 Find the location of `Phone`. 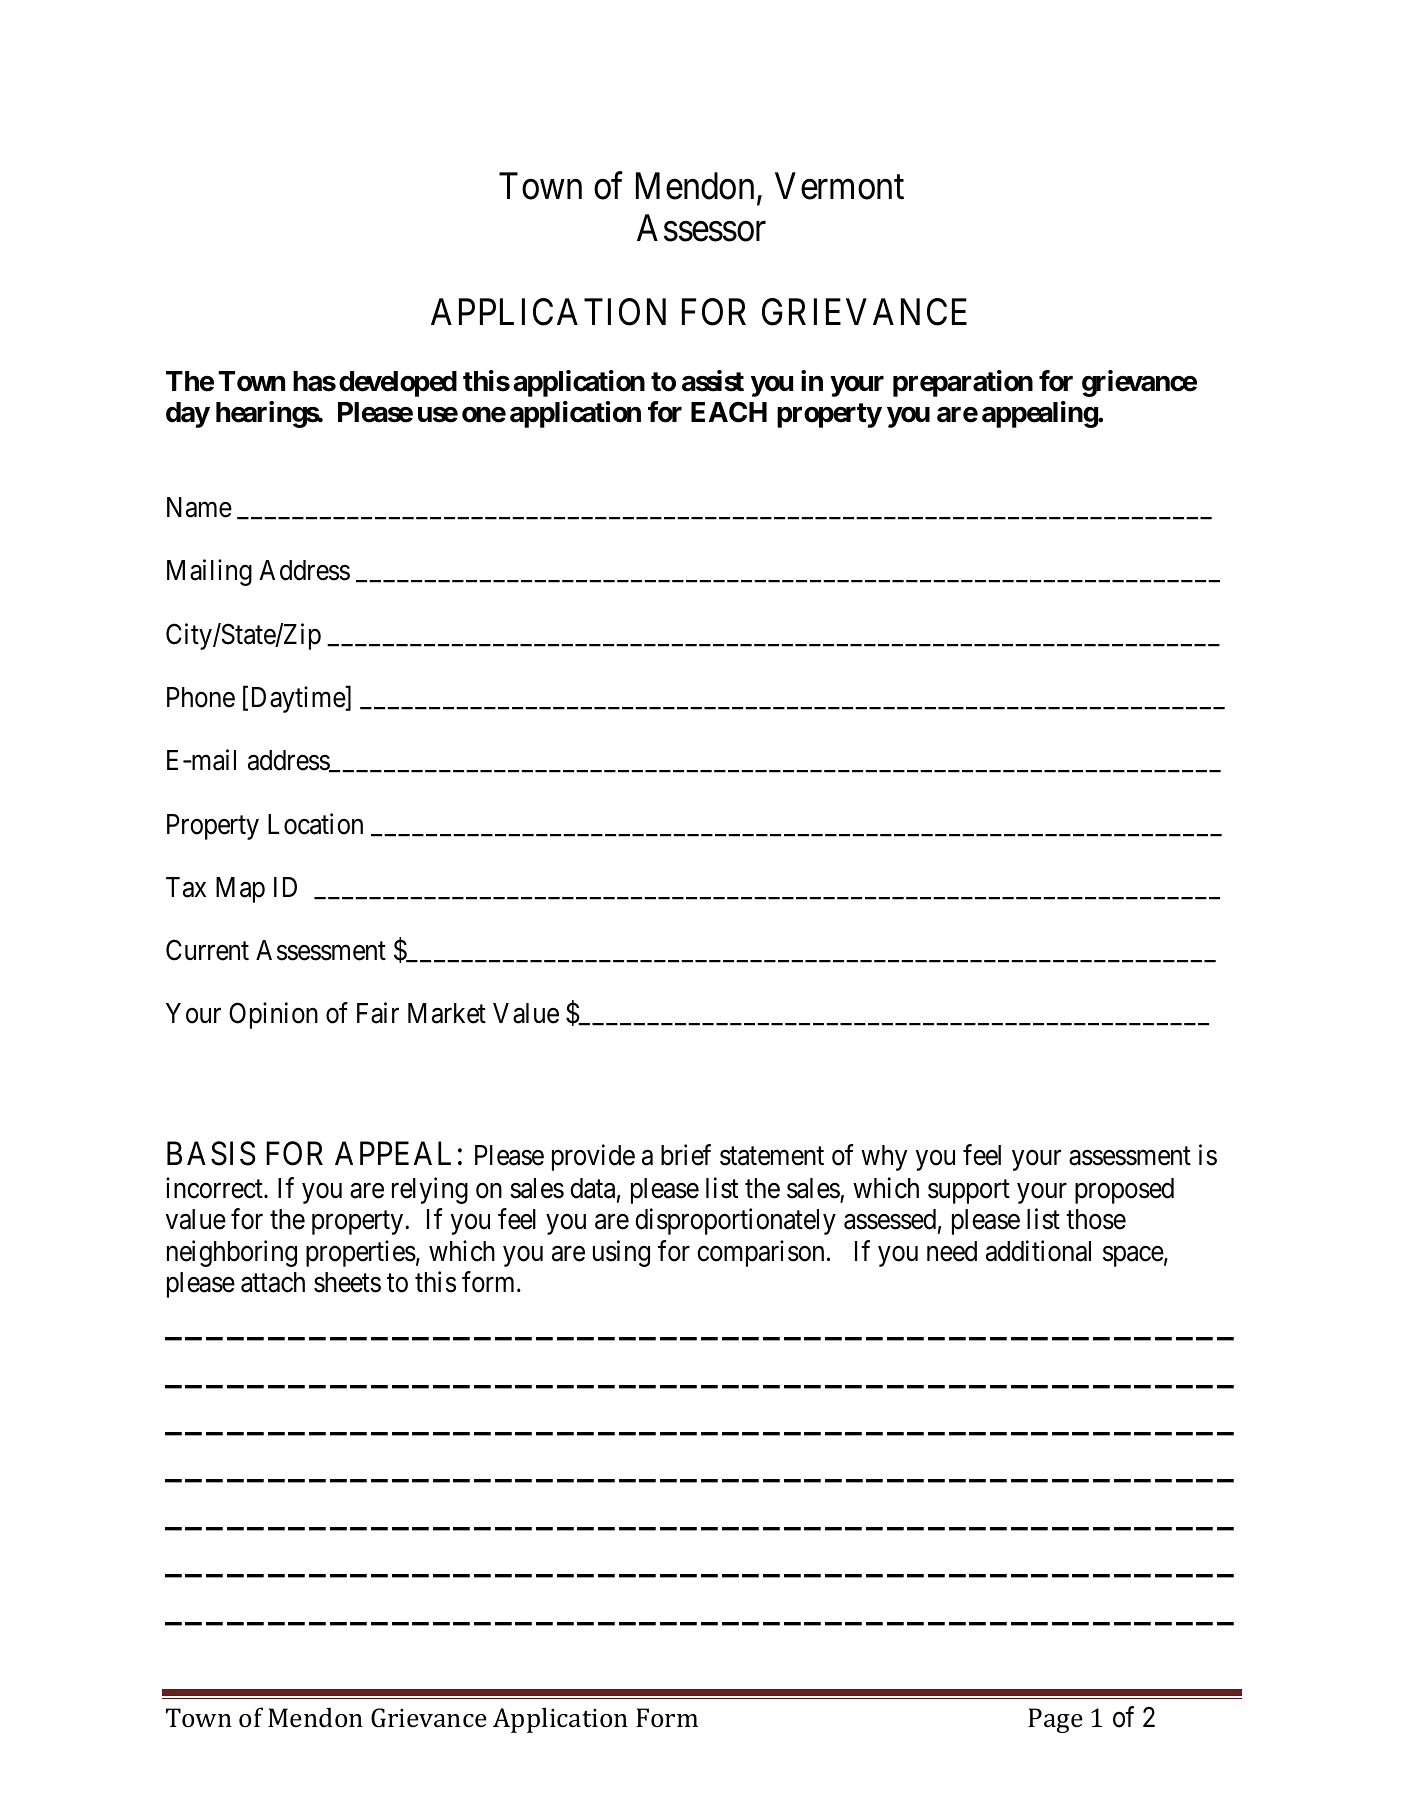

Phone is located at coordinates (201, 697).
